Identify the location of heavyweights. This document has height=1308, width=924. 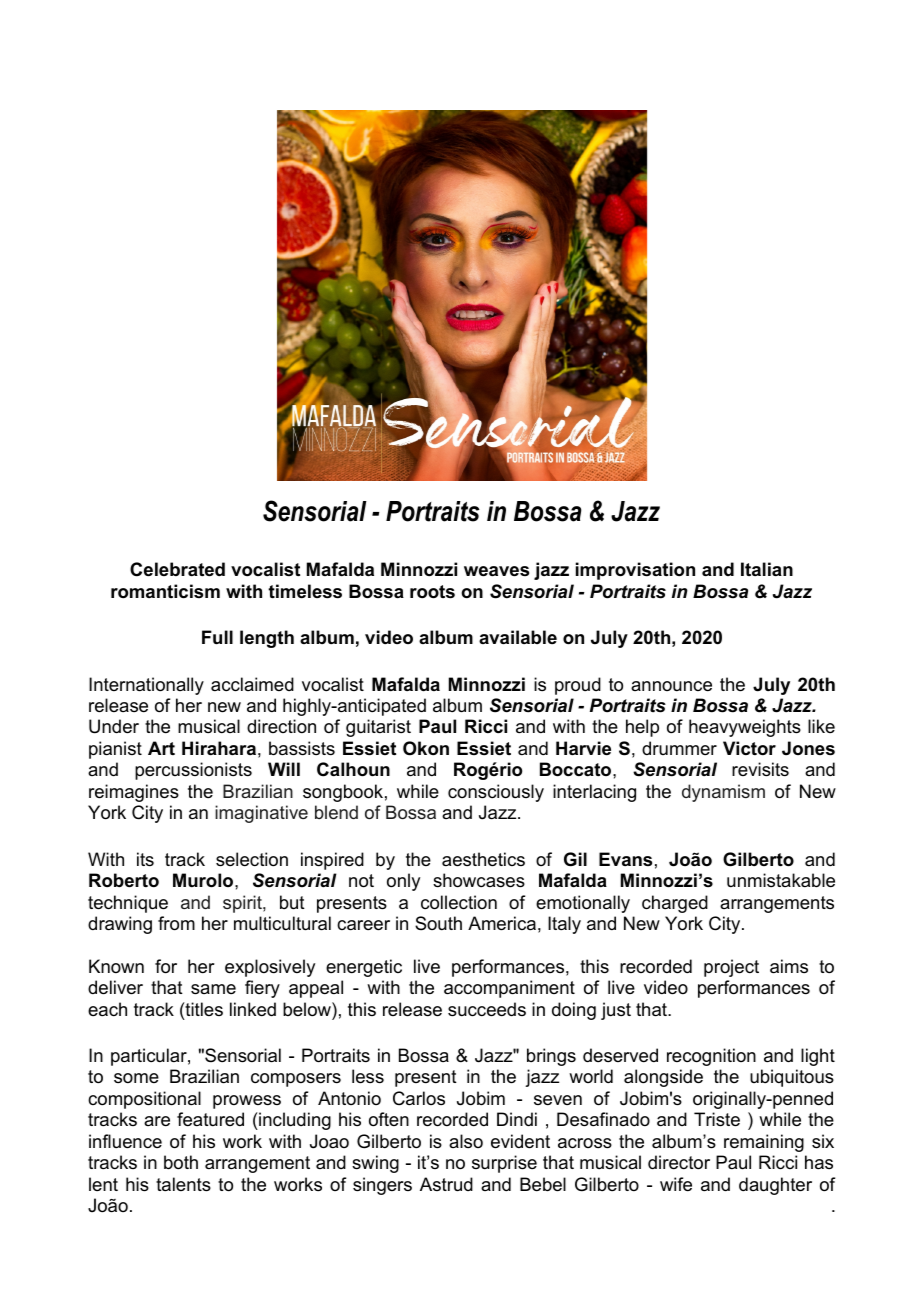
(745, 728).
